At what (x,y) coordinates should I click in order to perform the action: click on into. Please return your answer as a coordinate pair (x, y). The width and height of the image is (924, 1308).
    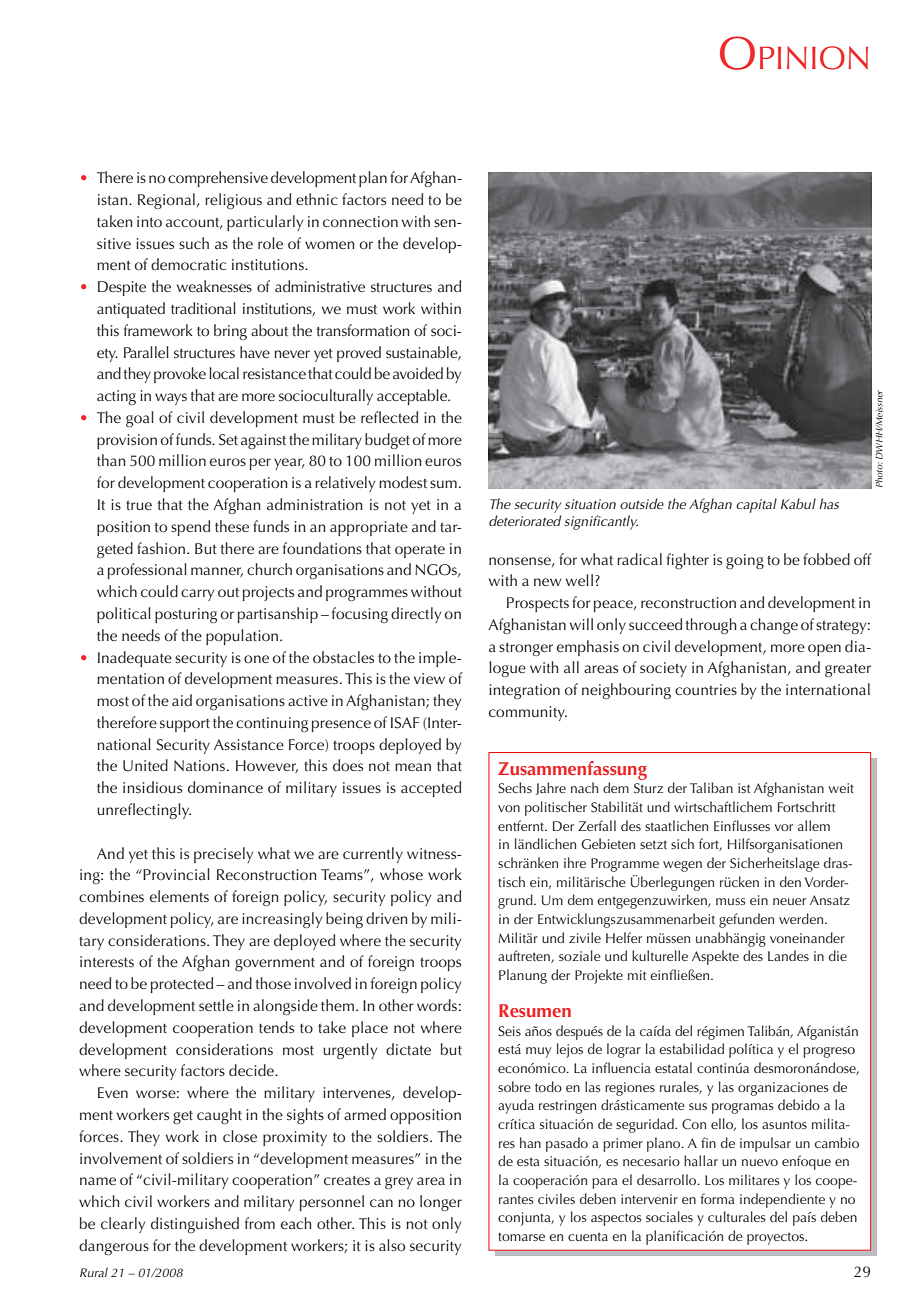
    Looking at the image, I should click on (149, 221).
